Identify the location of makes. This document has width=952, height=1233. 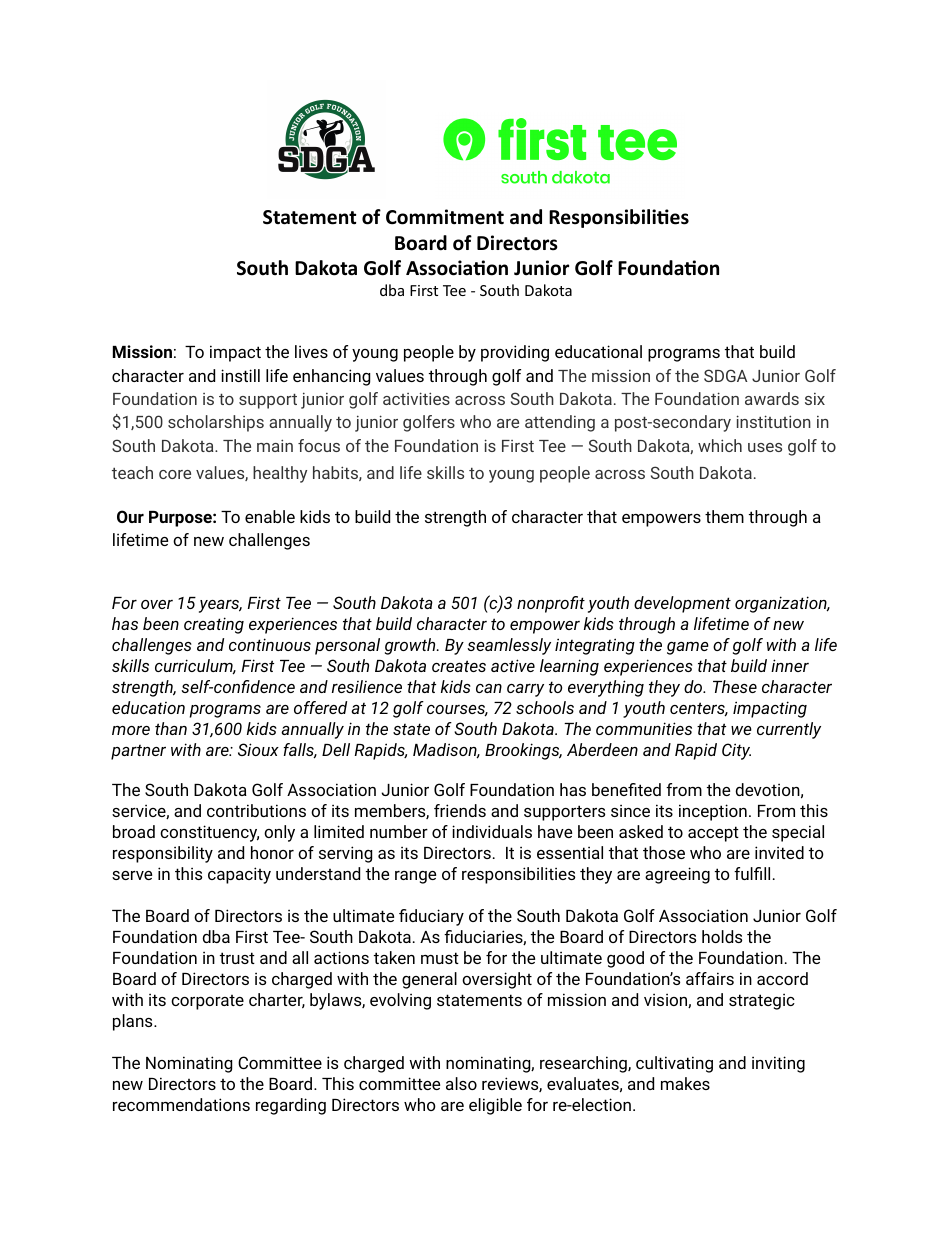
(685, 1083).
